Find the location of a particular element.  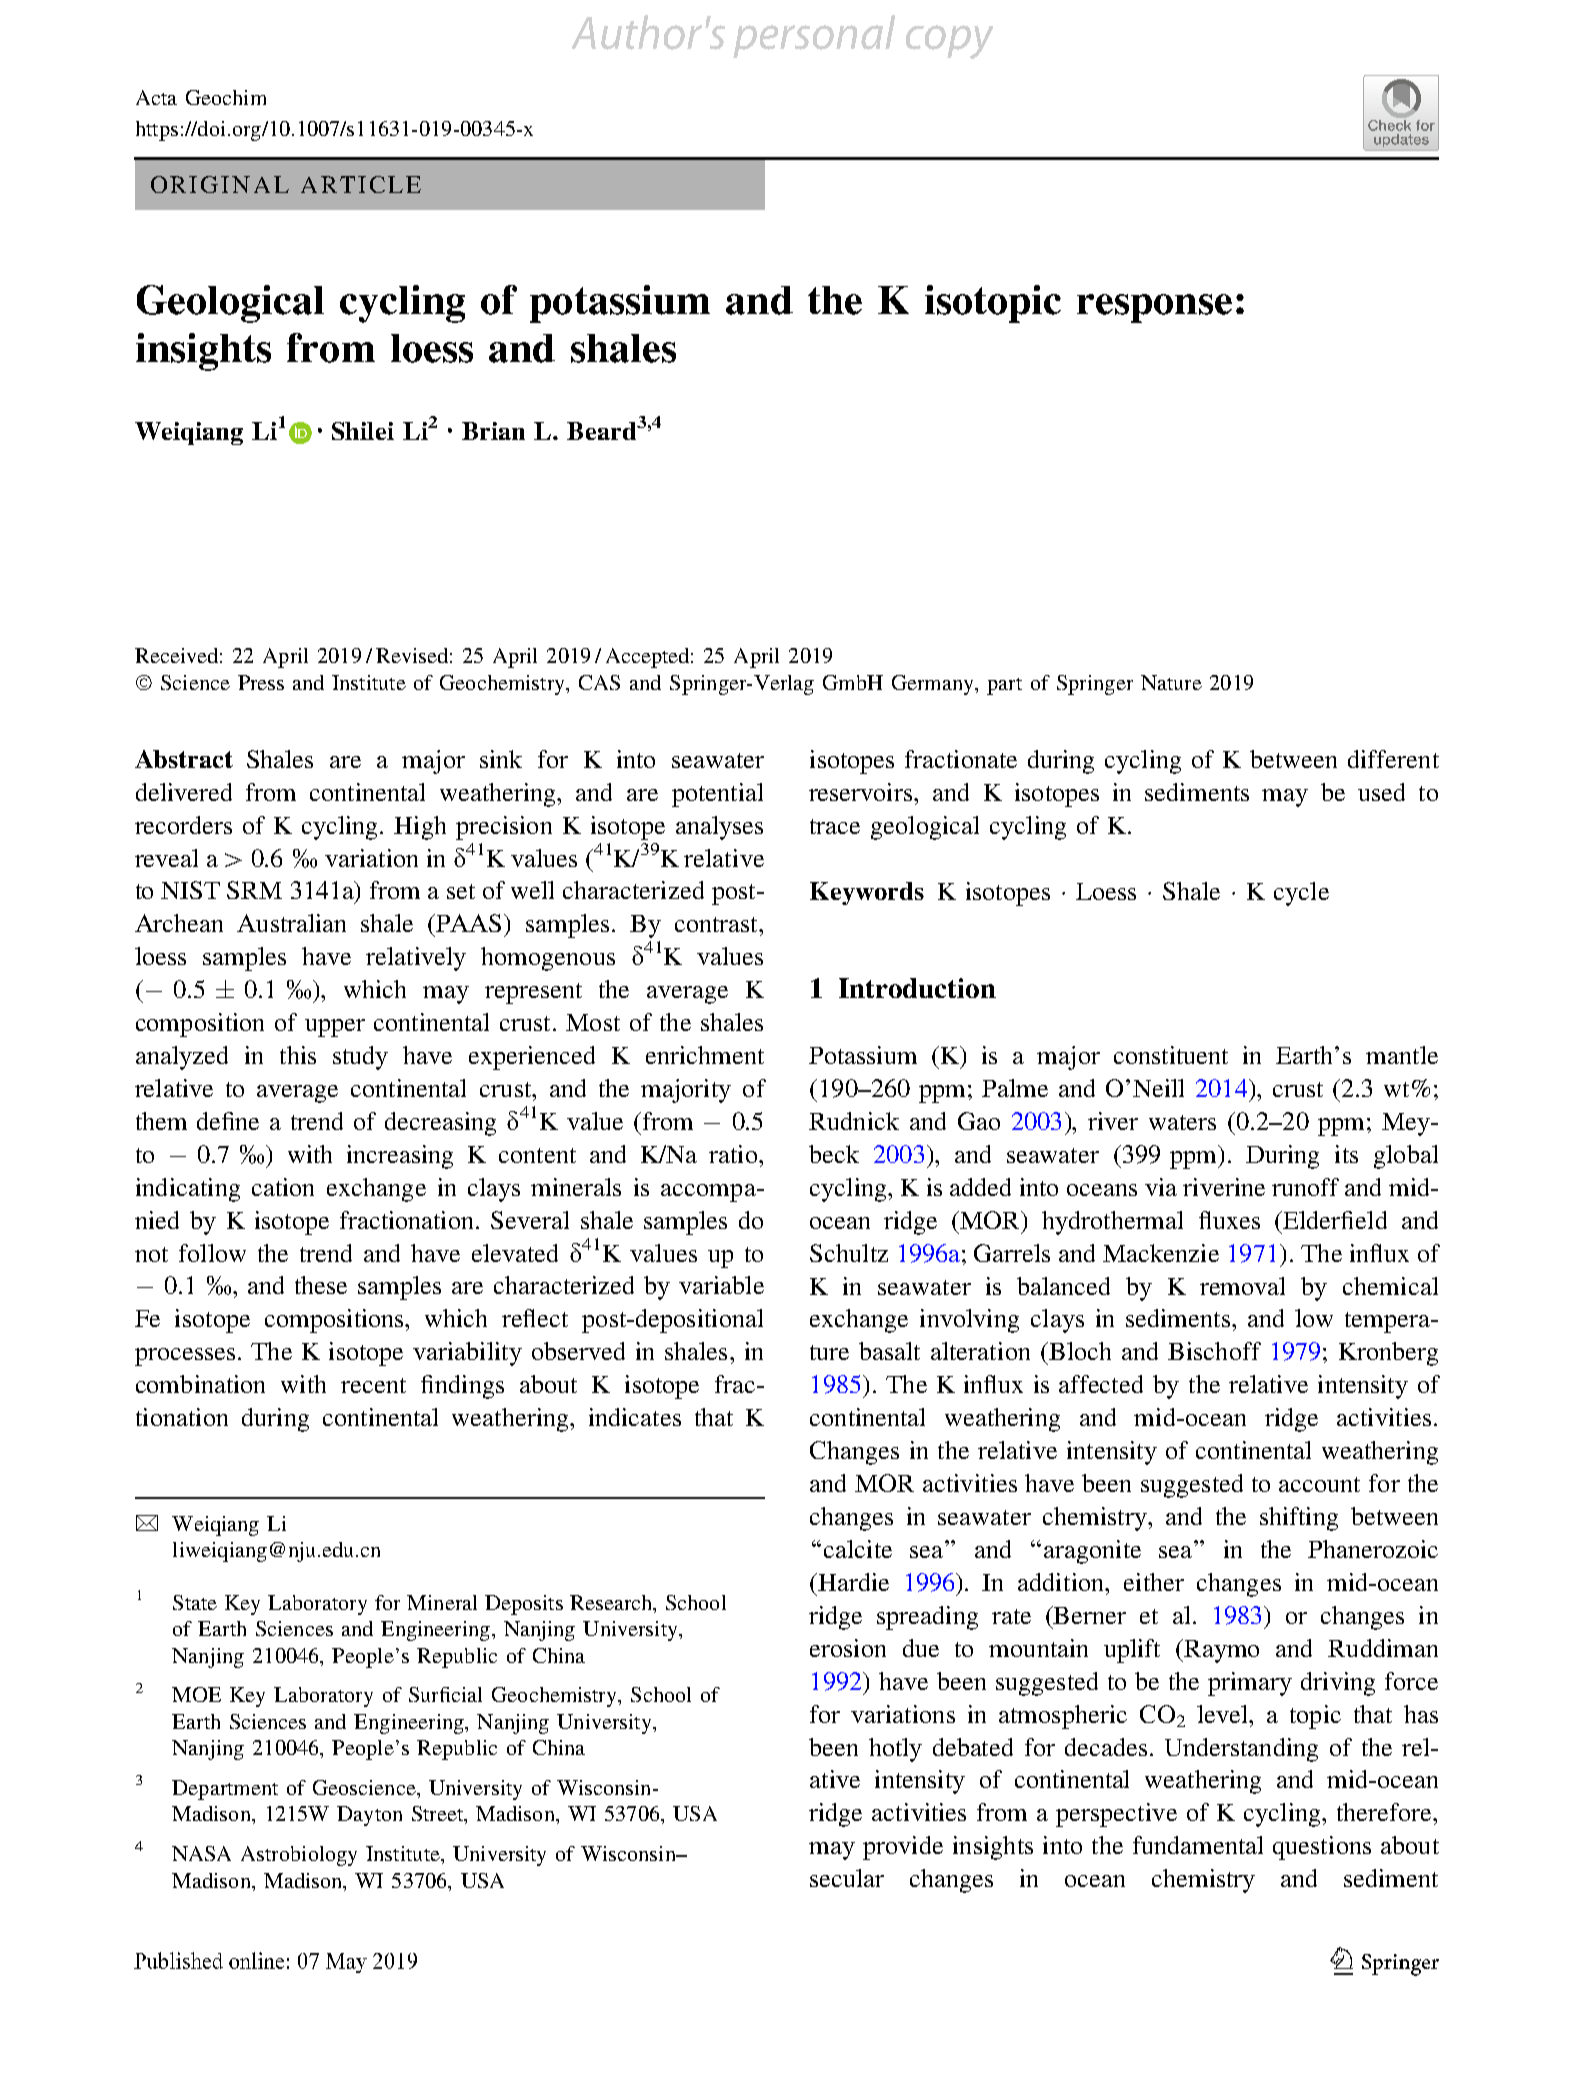

constituent is located at coordinates (1171, 1055).
